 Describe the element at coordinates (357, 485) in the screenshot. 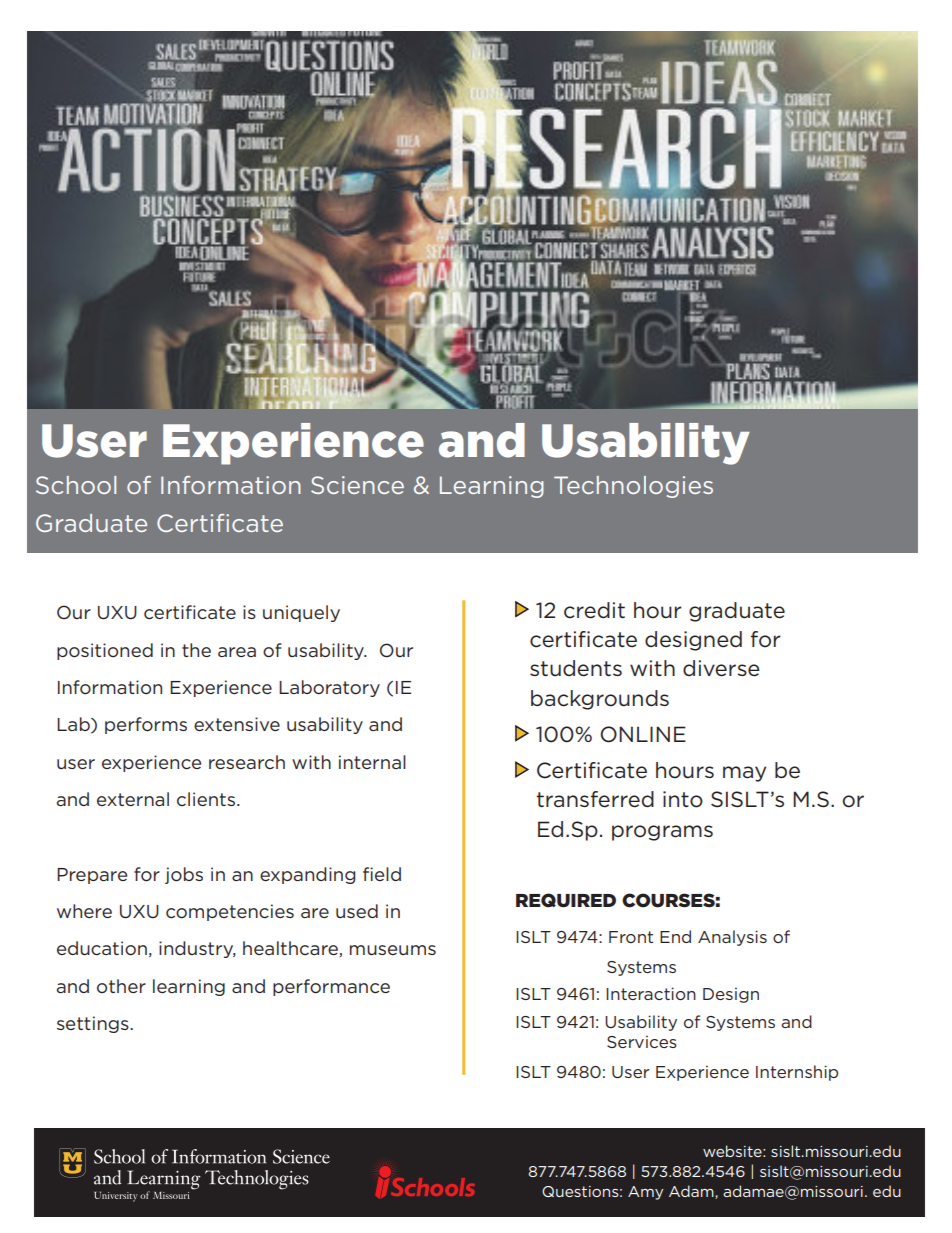

I see `Science` at that location.
